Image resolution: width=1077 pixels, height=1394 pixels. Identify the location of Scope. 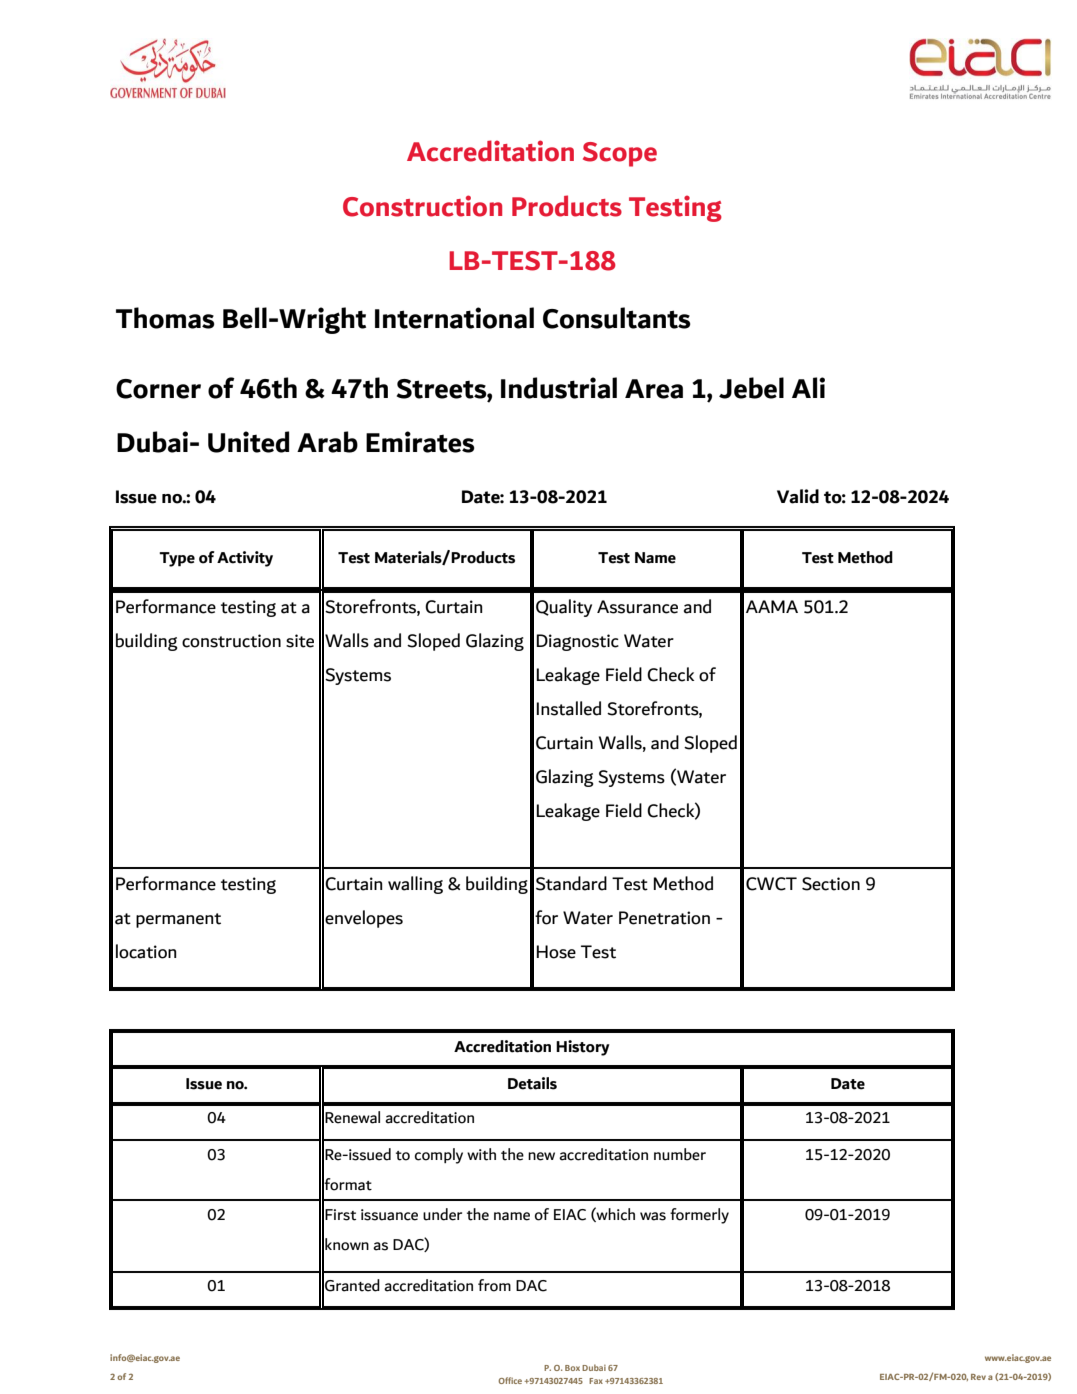
(620, 154).
